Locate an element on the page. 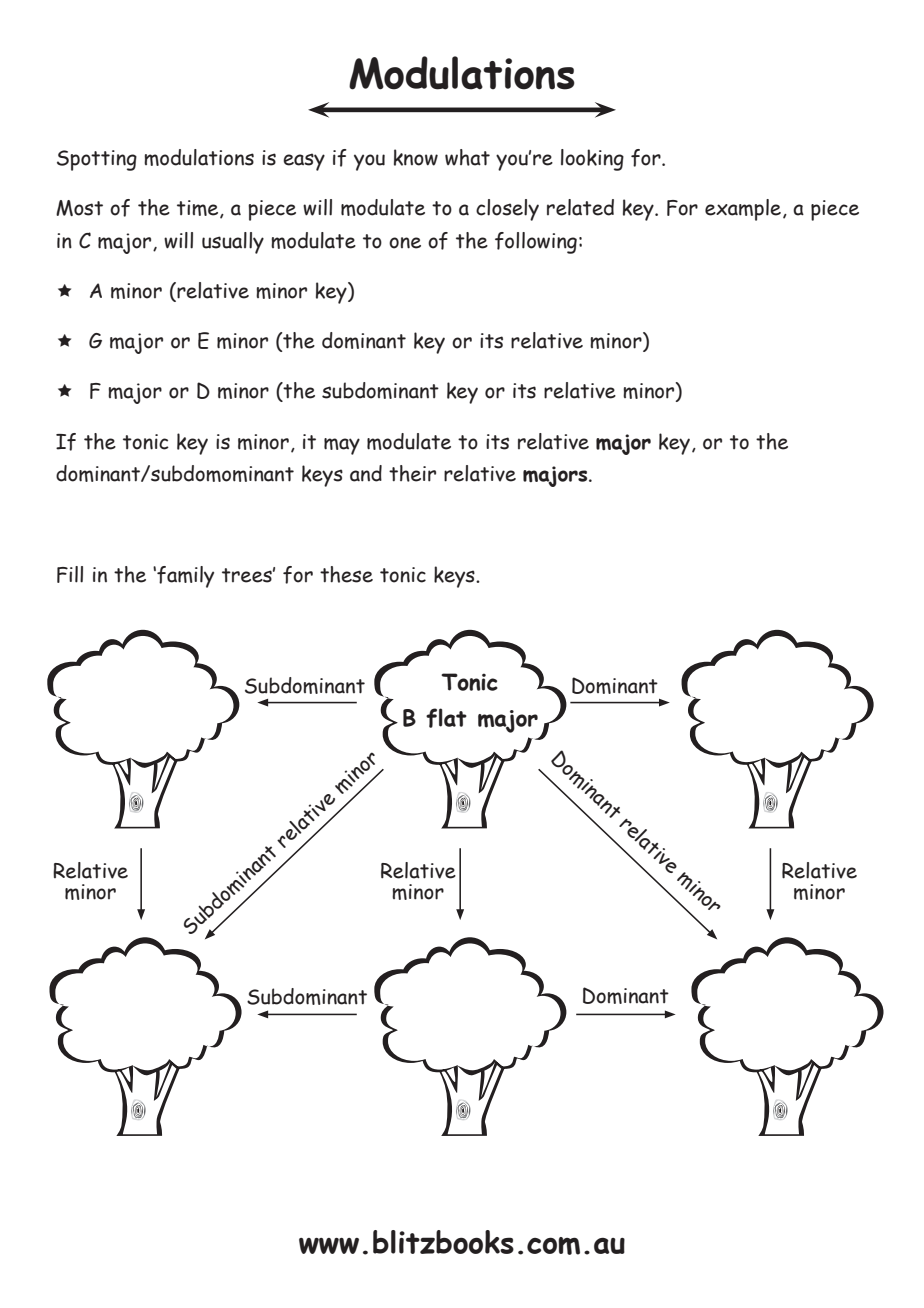 Image resolution: width=924 pixels, height=1308 pixels. know is located at coordinates (416, 157).
